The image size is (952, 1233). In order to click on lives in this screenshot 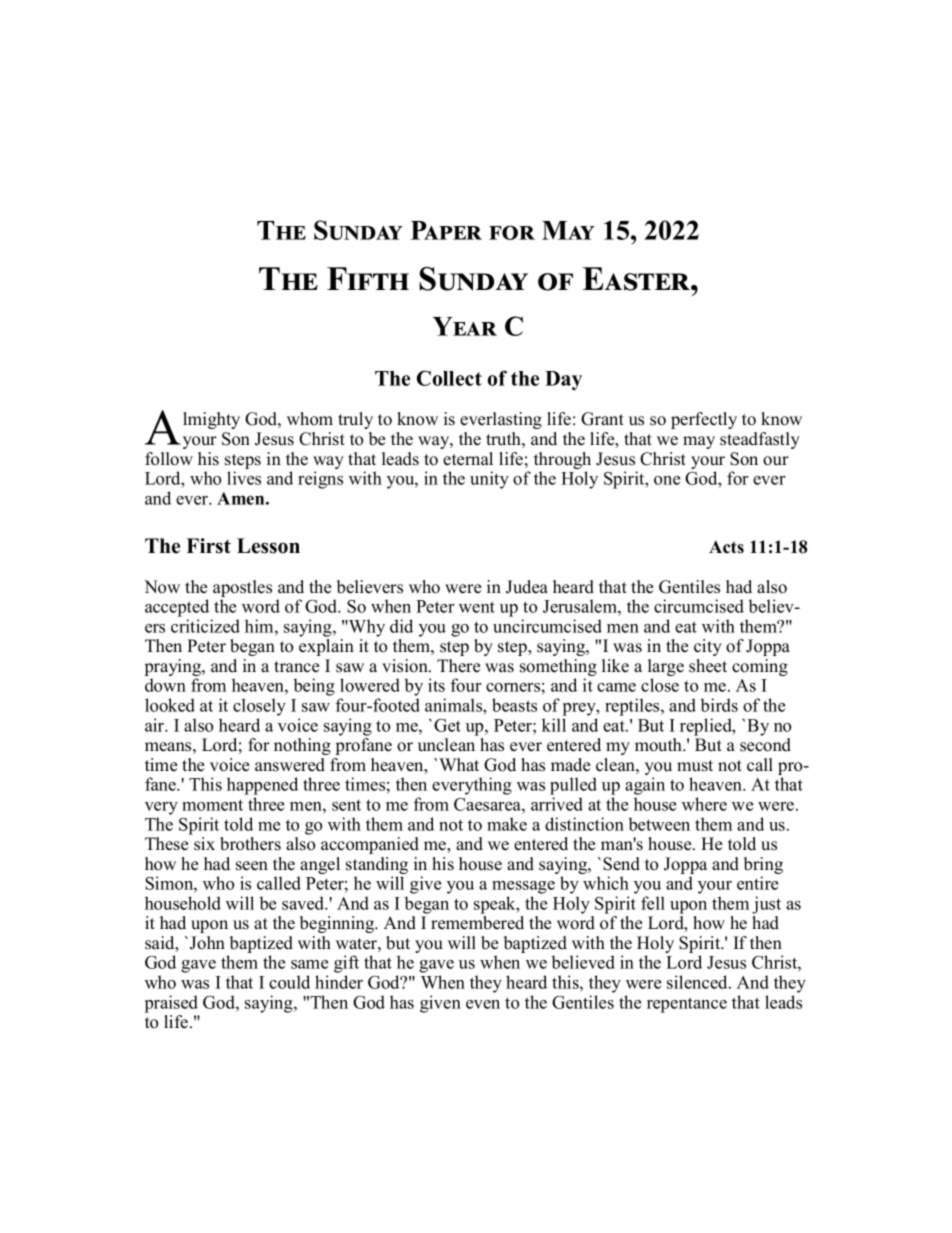, I will do `click(244, 478)`.
